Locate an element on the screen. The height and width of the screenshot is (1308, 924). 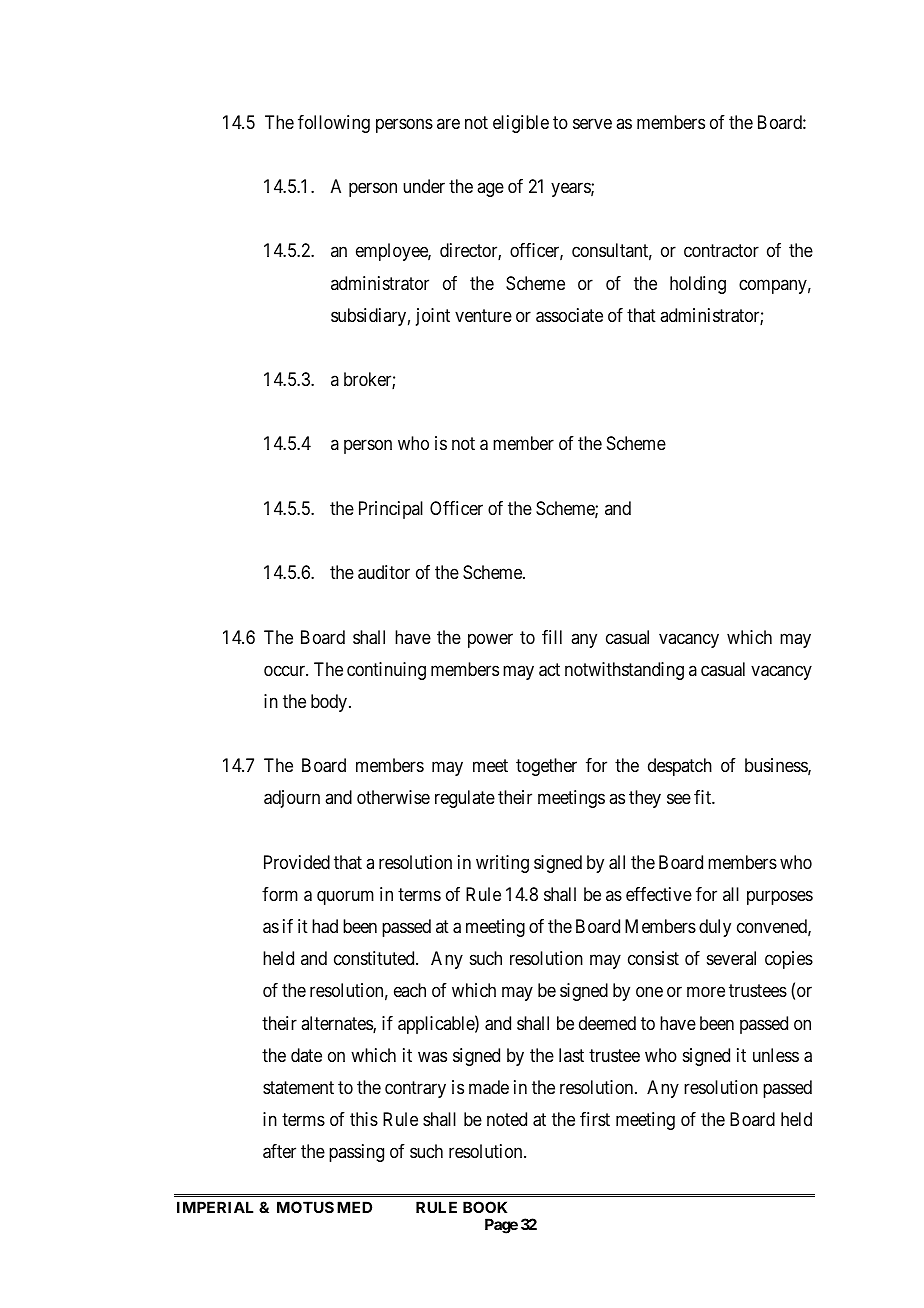
more is located at coordinates (706, 992).
